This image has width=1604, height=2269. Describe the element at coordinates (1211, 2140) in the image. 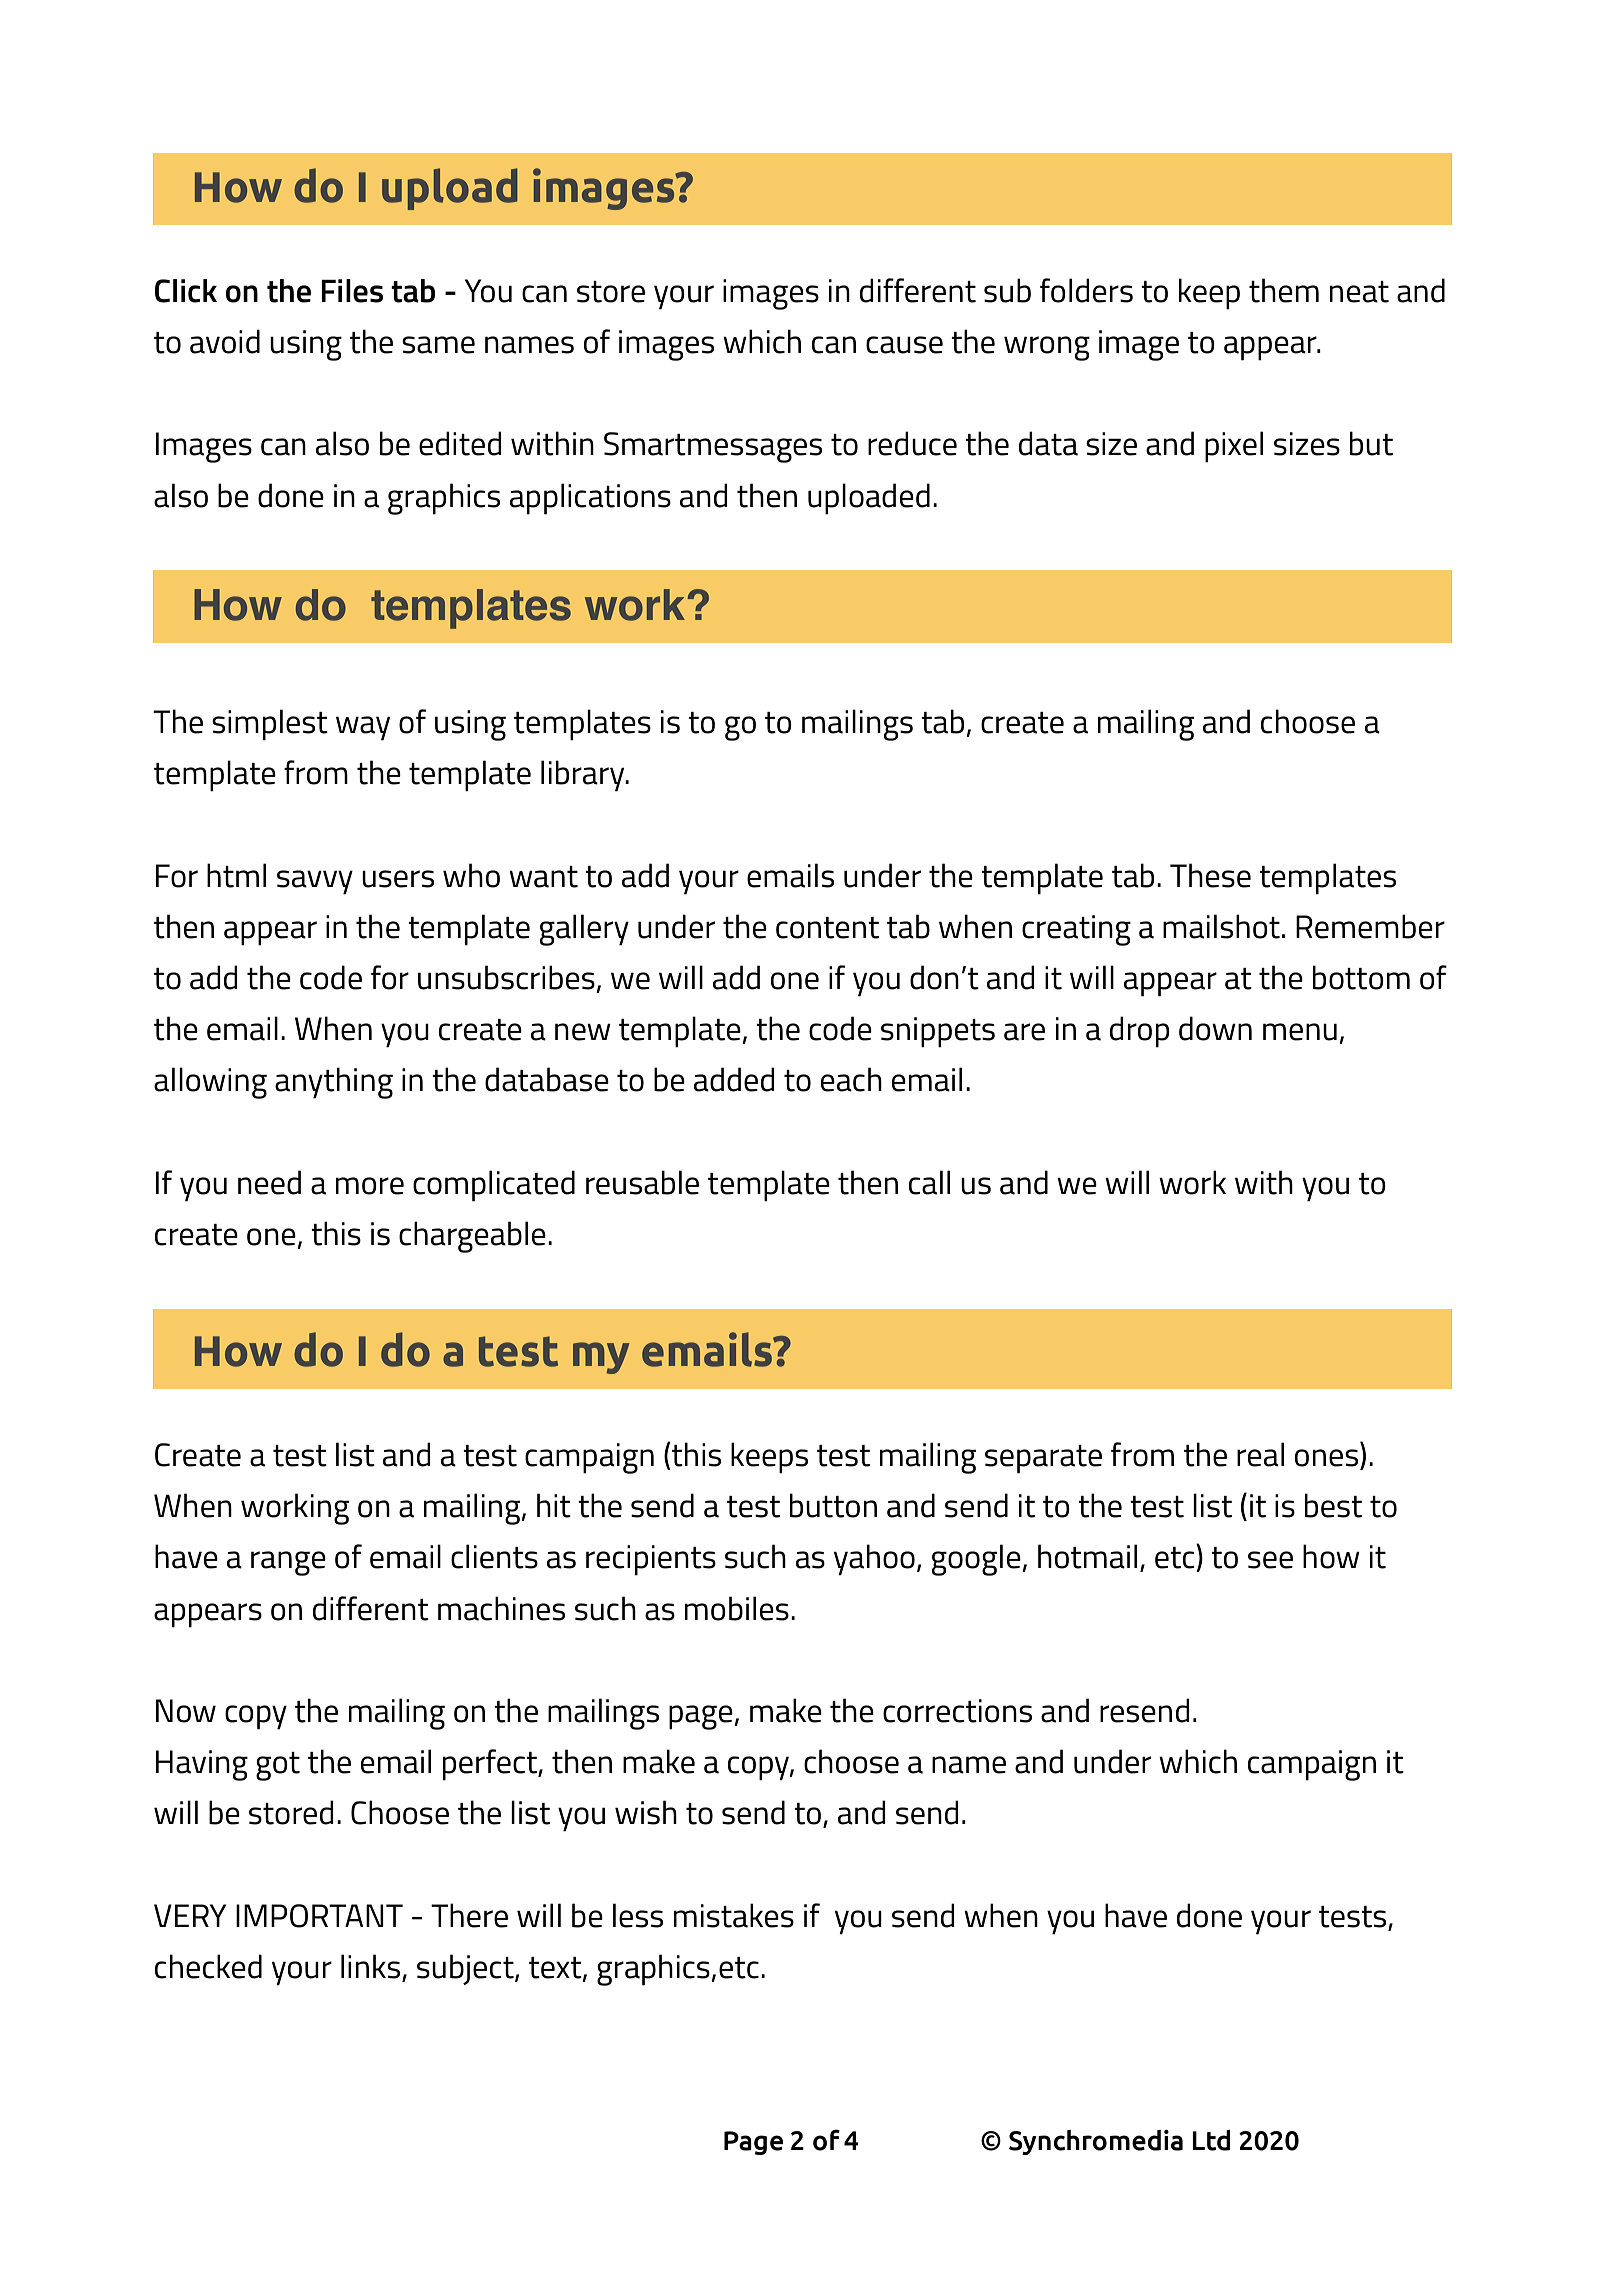

I see `Ltd` at that location.
